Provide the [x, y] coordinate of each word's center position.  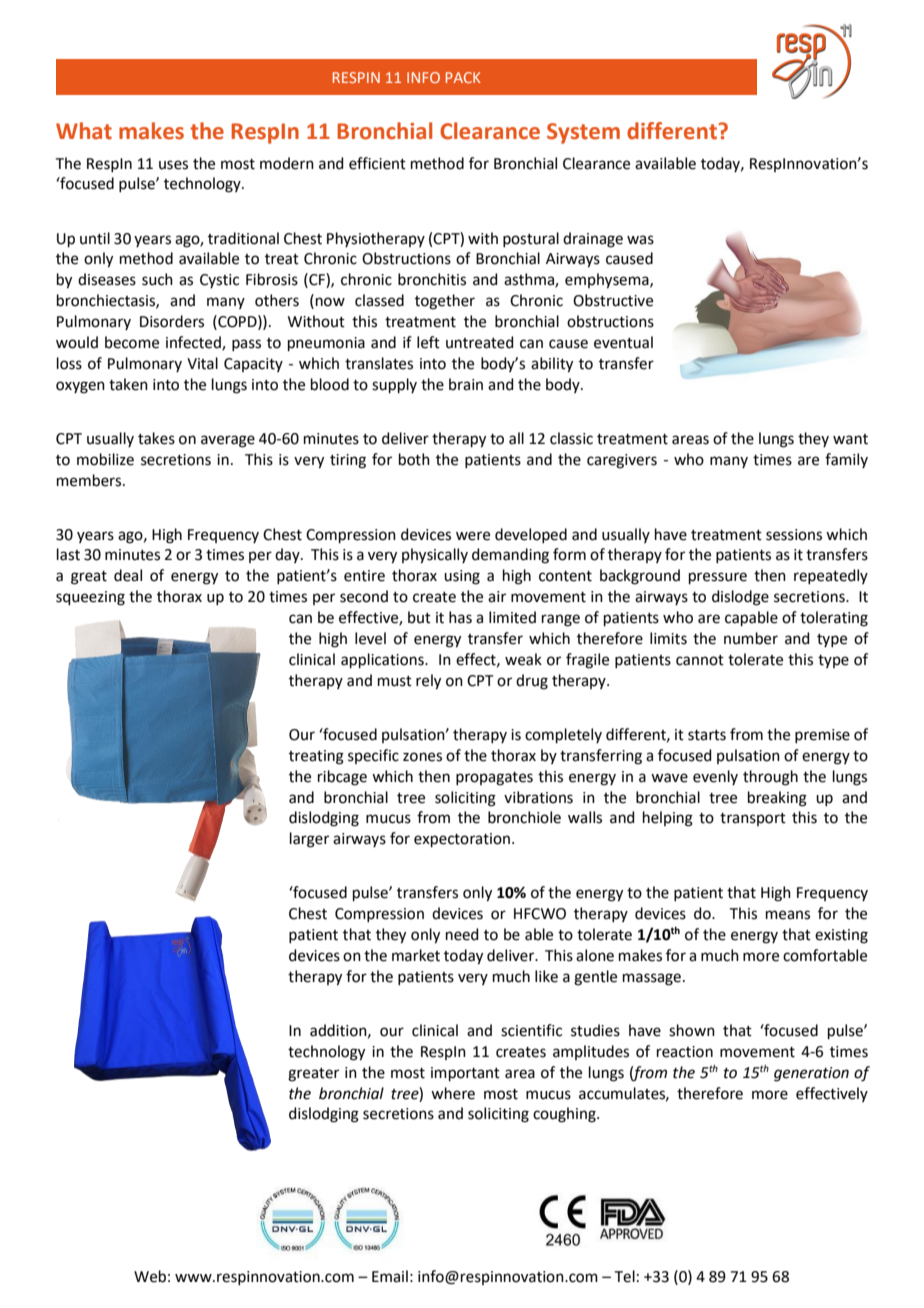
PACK [463, 77]
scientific [531, 1030]
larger [309, 840]
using [462, 577]
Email [390, 1276]
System [583, 133]
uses [173, 165]
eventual [623, 342]
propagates [494, 779]
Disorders [172, 321]
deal [128, 575]
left [428, 342]
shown [692, 1030]
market [416, 955]
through [770, 778]
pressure [718, 578]
